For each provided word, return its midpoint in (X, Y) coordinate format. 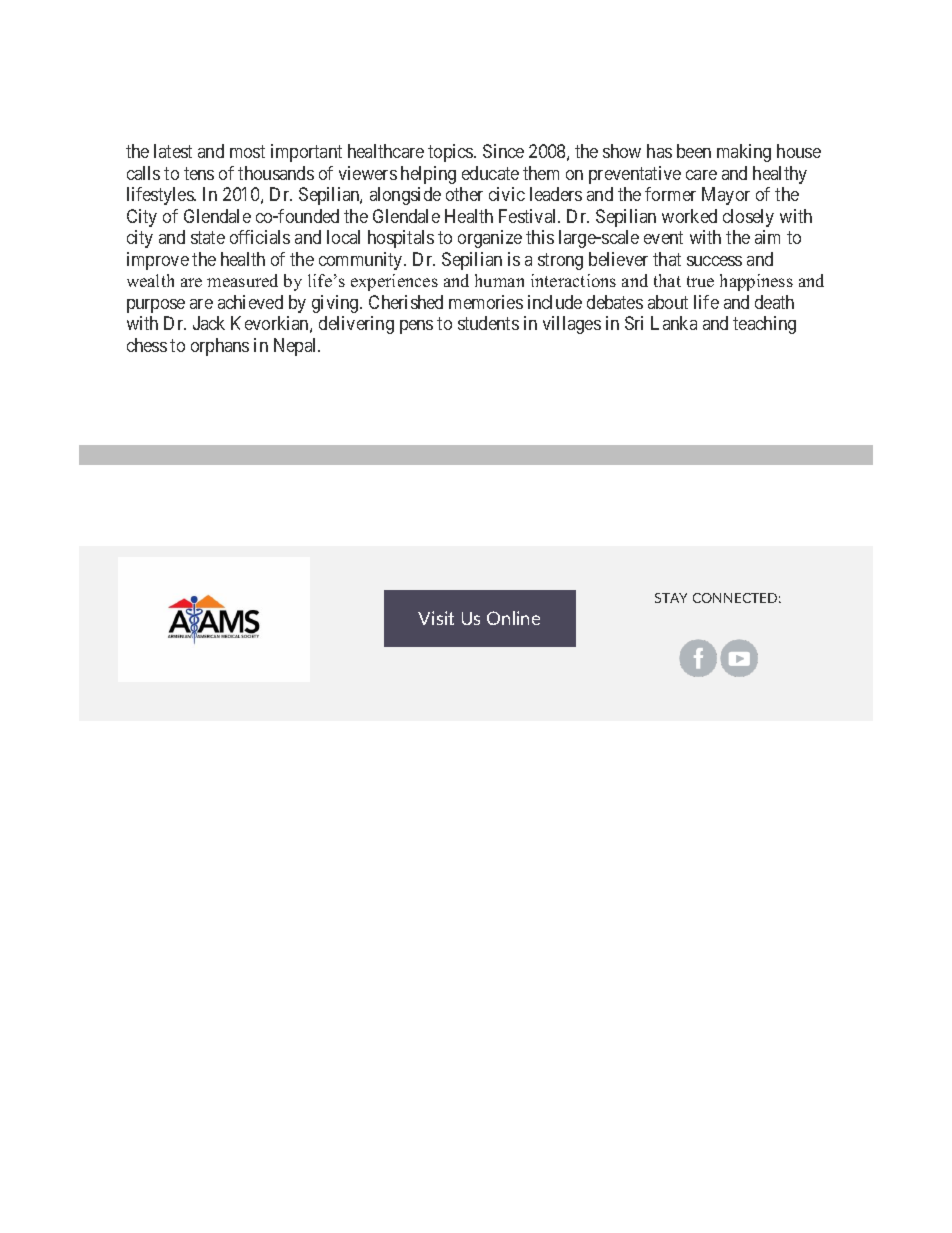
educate (490, 173)
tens (199, 173)
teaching (764, 325)
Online (513, 618)
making (744, 153)
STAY (671, 598)
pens (416, 327)
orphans (220, 347)
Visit (436, 618)
